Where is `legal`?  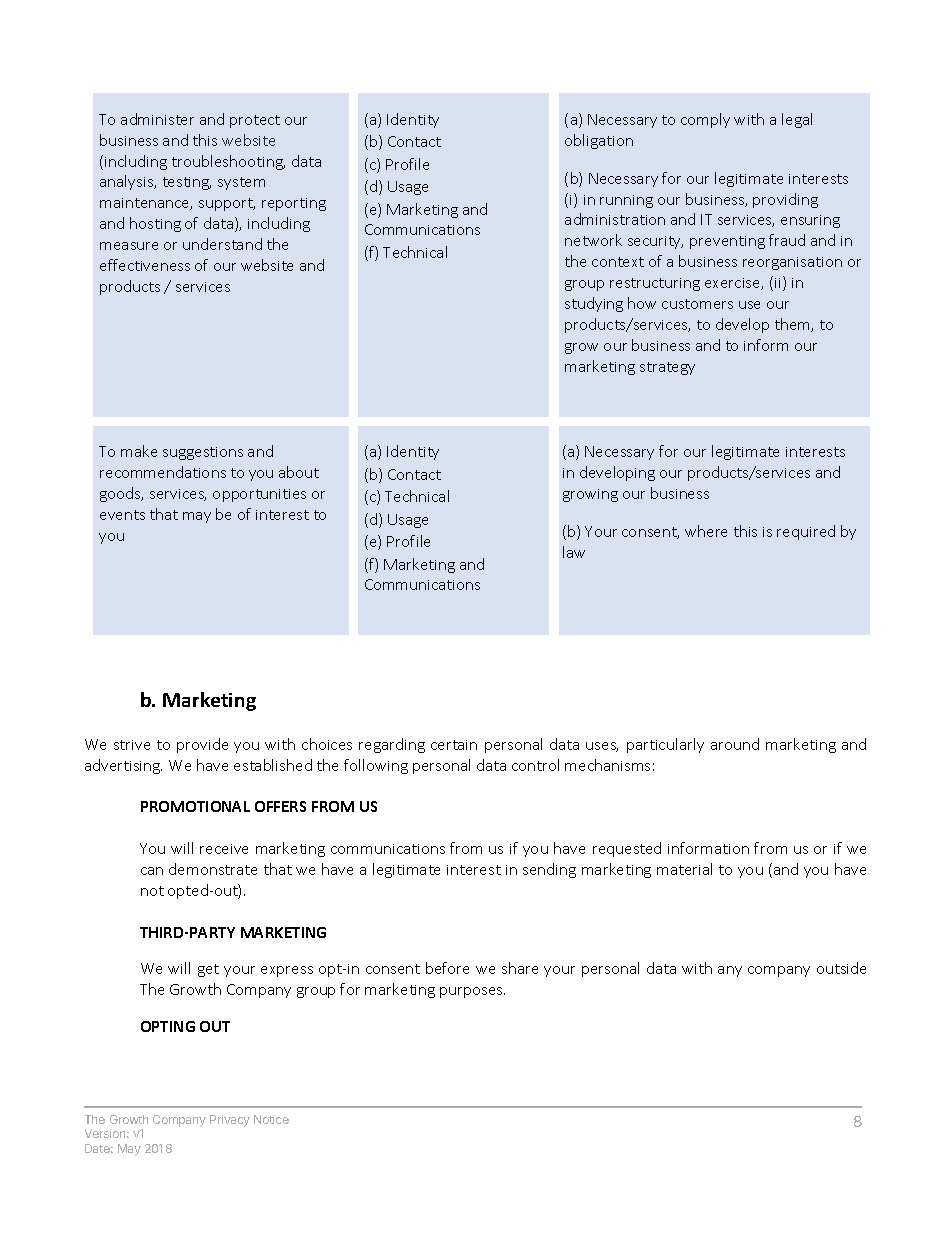 legal is located at coordinates (797, 120).
